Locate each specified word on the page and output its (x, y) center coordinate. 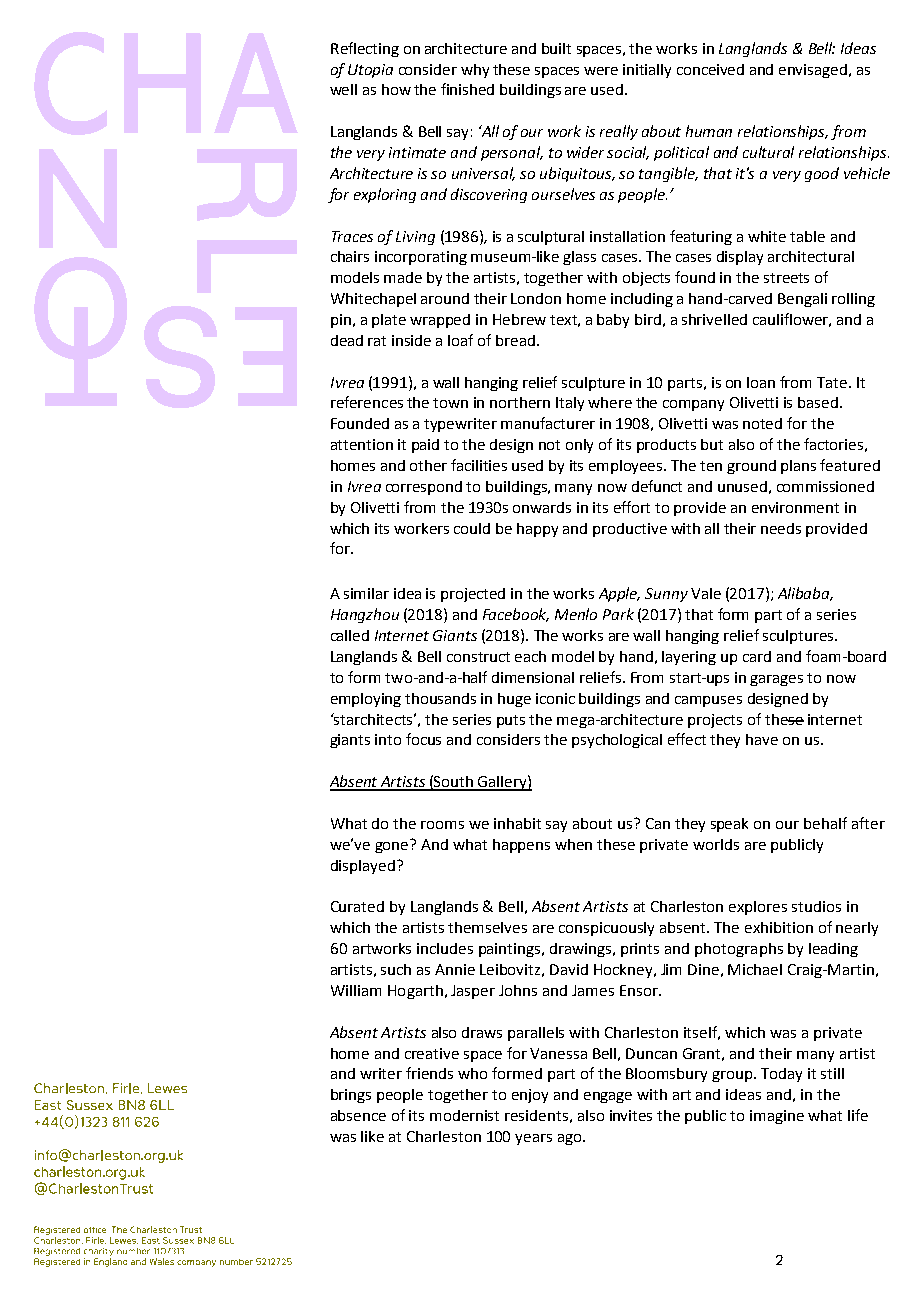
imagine (777, 1117)
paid (425, 446)
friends (429, 1073)
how (396, 89)
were (601, 71)
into (388, 739)
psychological (617, 741)
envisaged (813, 71)
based (818, 402)
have (762, 739)
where (610, 402)
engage (608, 1097)
